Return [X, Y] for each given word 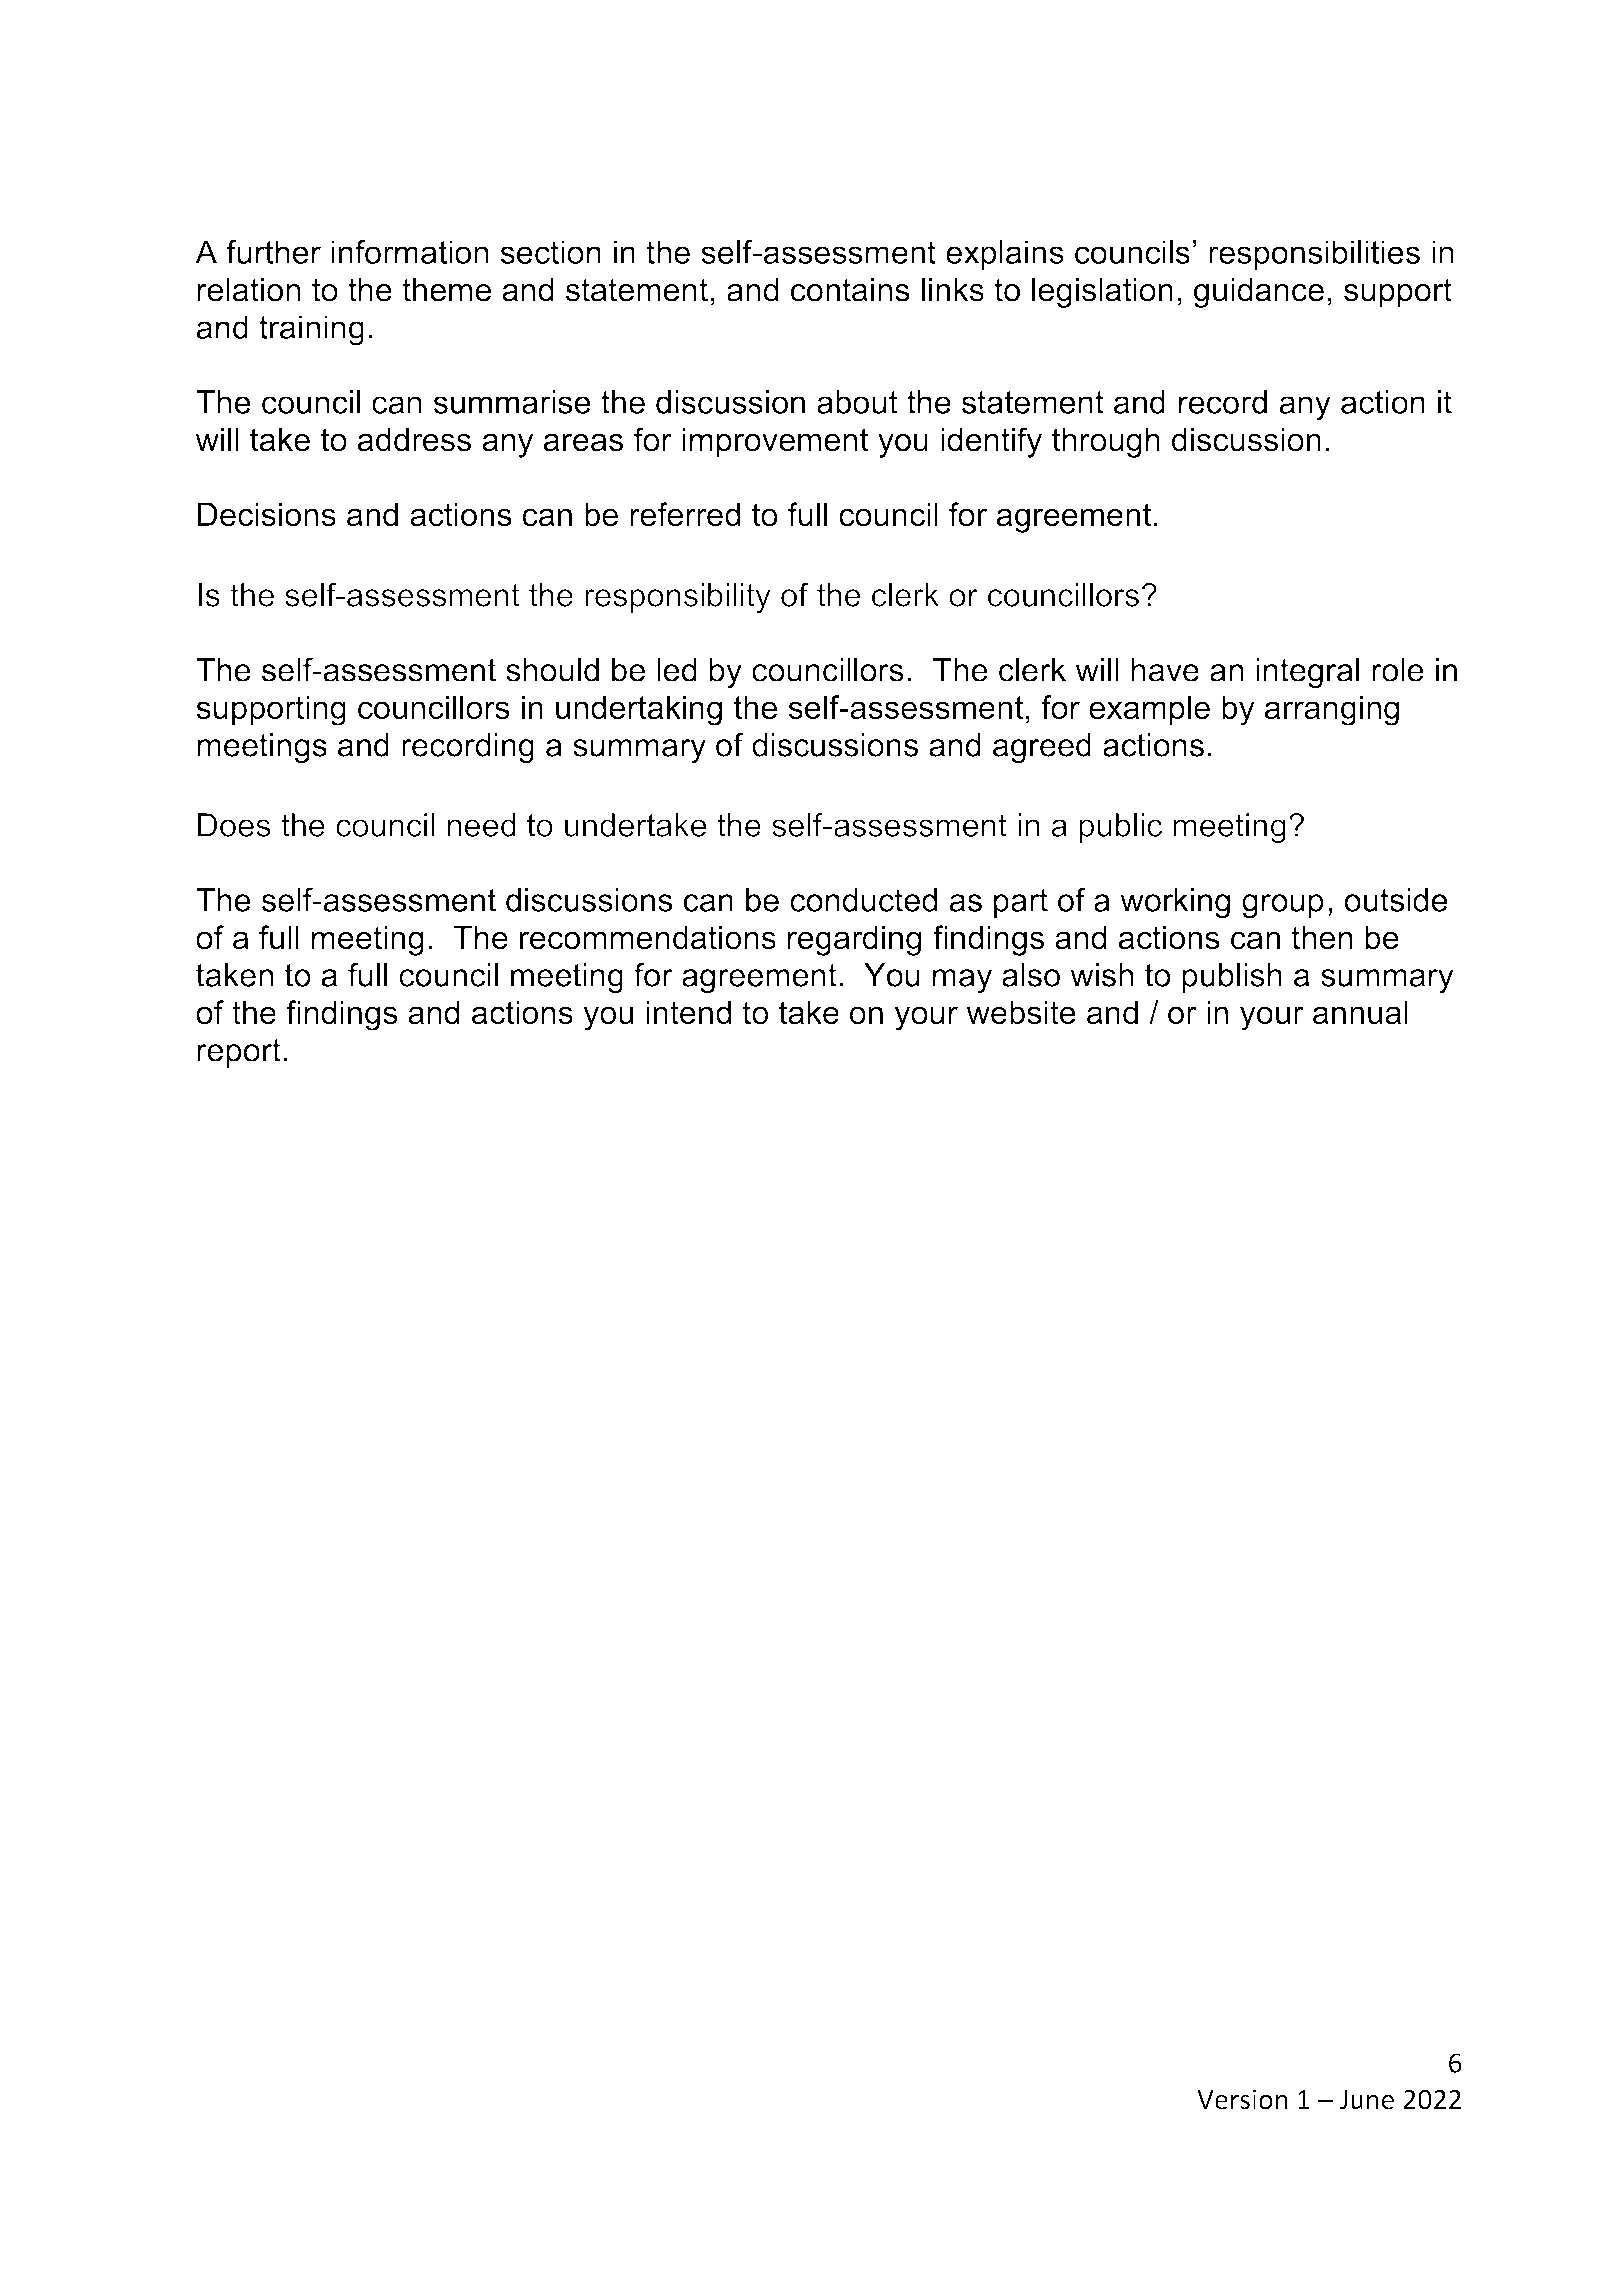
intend [688, 1012]
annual [1360, 1012]
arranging [1332, 710]
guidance [1259, 293]
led [677, 670]
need [481, 825]
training [311, 330]
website [1021, 1012]
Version [1242, 2099]
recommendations [648, 937]
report [239, 1053]
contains [850, 290]
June [1367, 2100]
